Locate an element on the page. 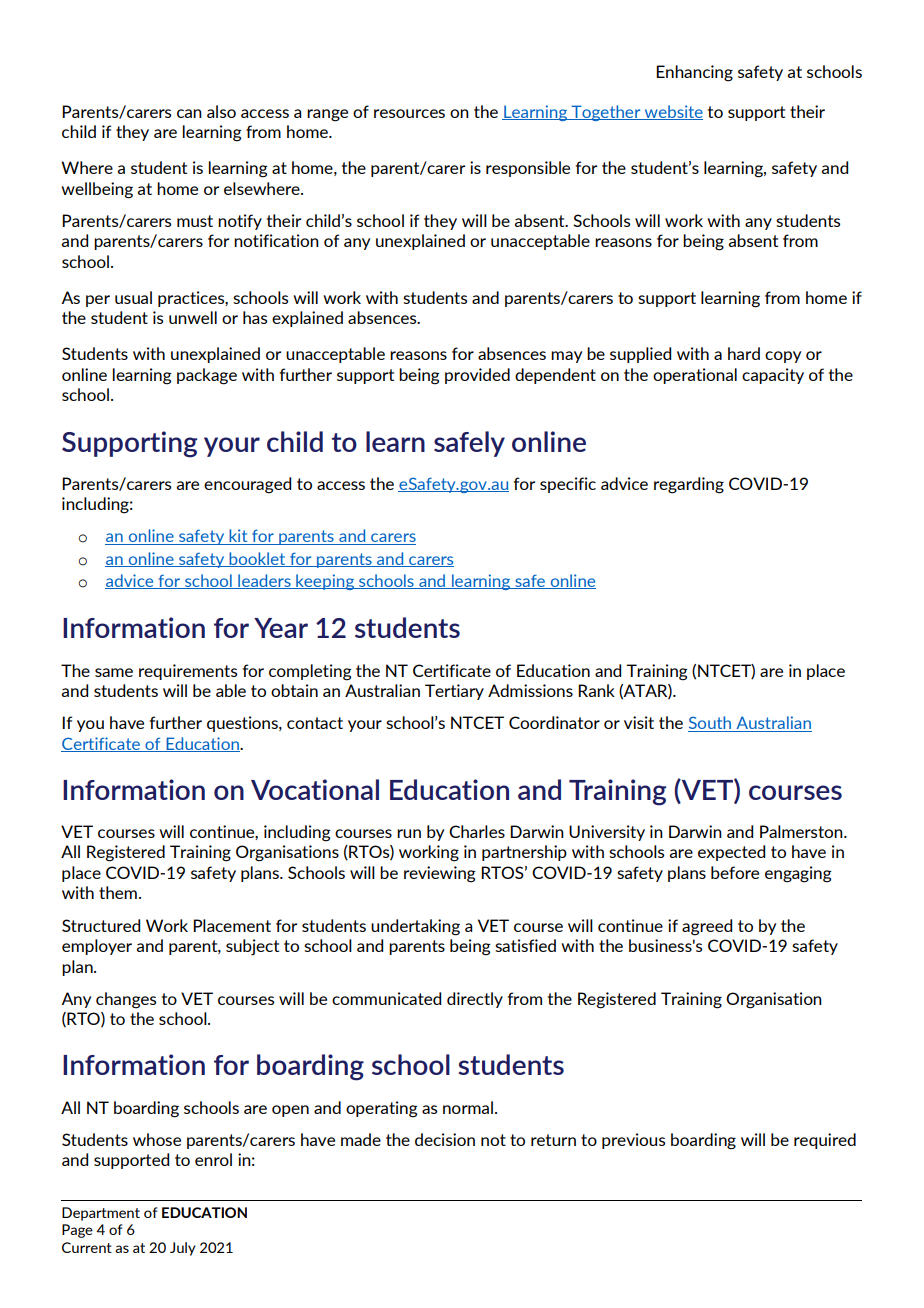 The height and width of the document is (1308, 924). resources is located at coordinates (409, 113).
